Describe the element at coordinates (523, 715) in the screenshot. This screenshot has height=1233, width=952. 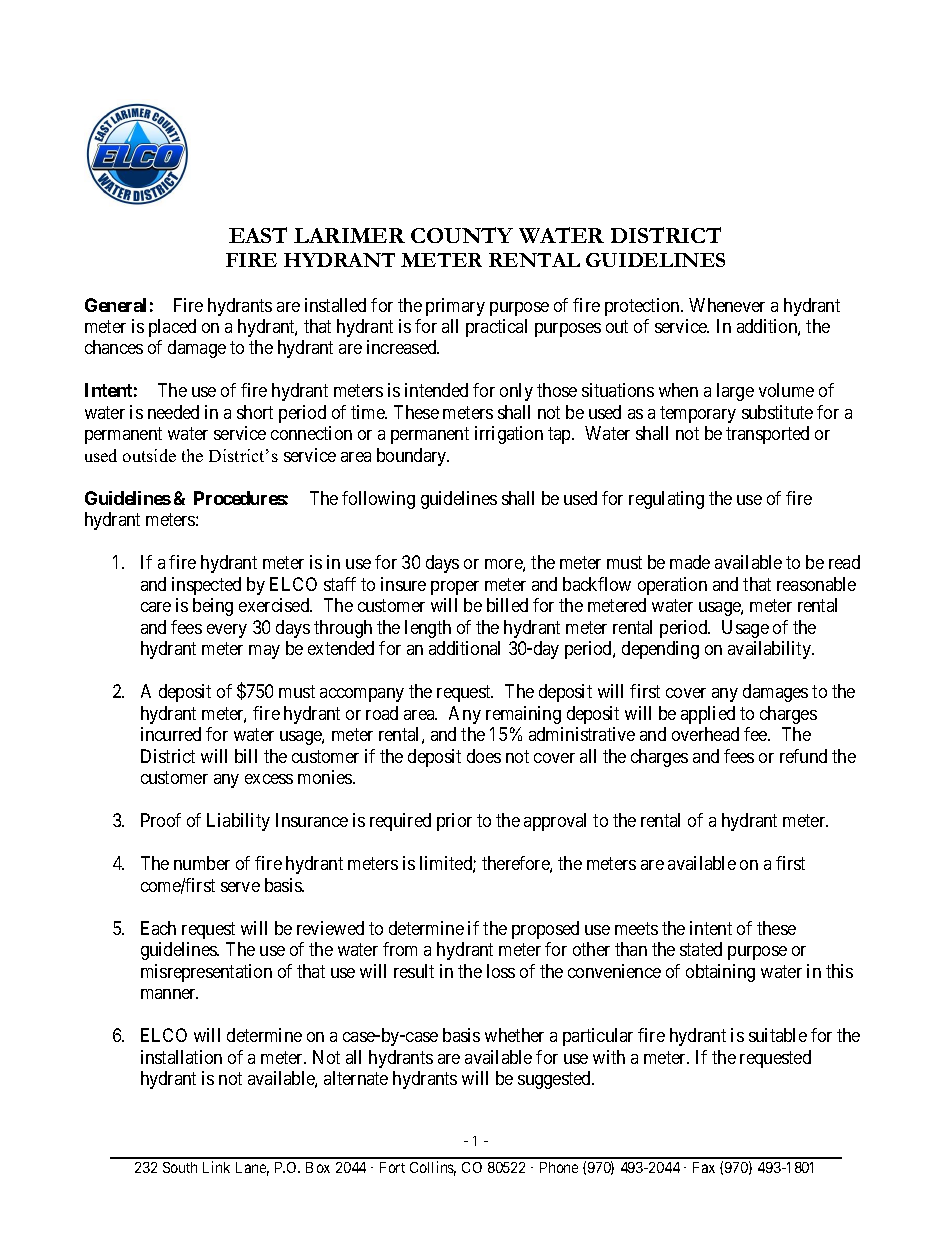
I see `remaining` at that location.
